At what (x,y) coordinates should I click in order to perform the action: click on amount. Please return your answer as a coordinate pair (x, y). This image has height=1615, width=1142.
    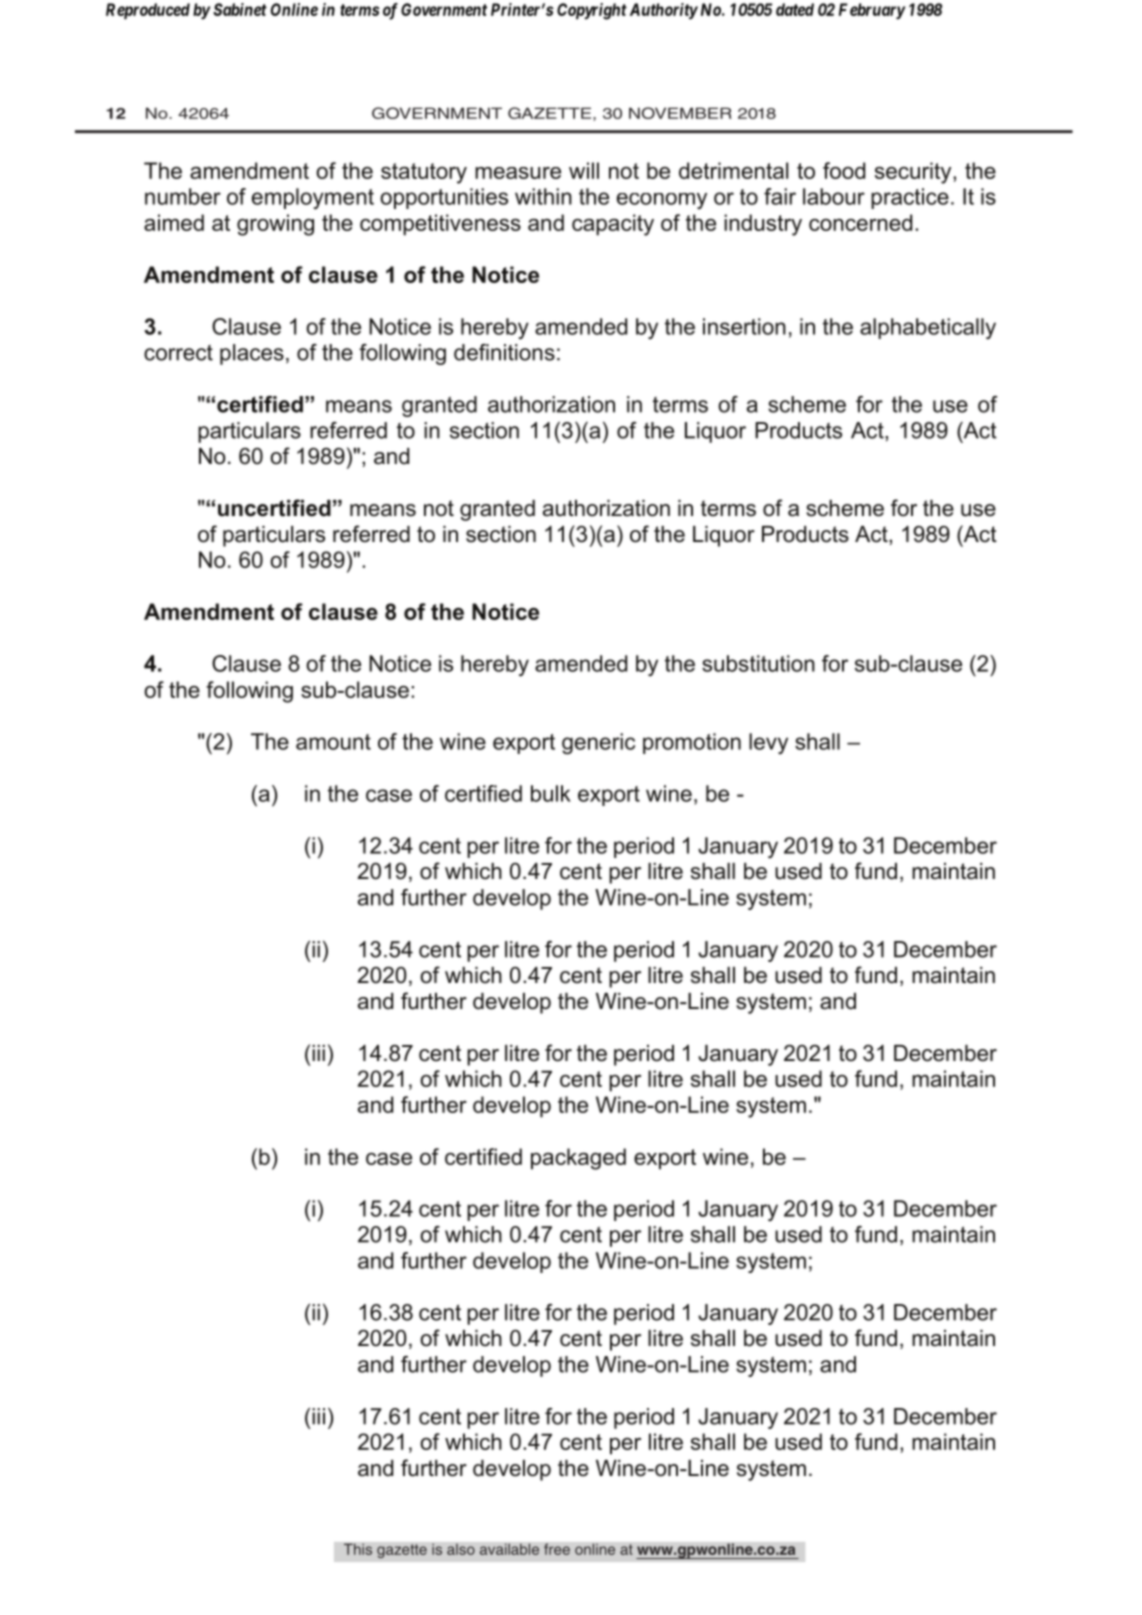
    Looking at the image, I should click on (333, 742).
